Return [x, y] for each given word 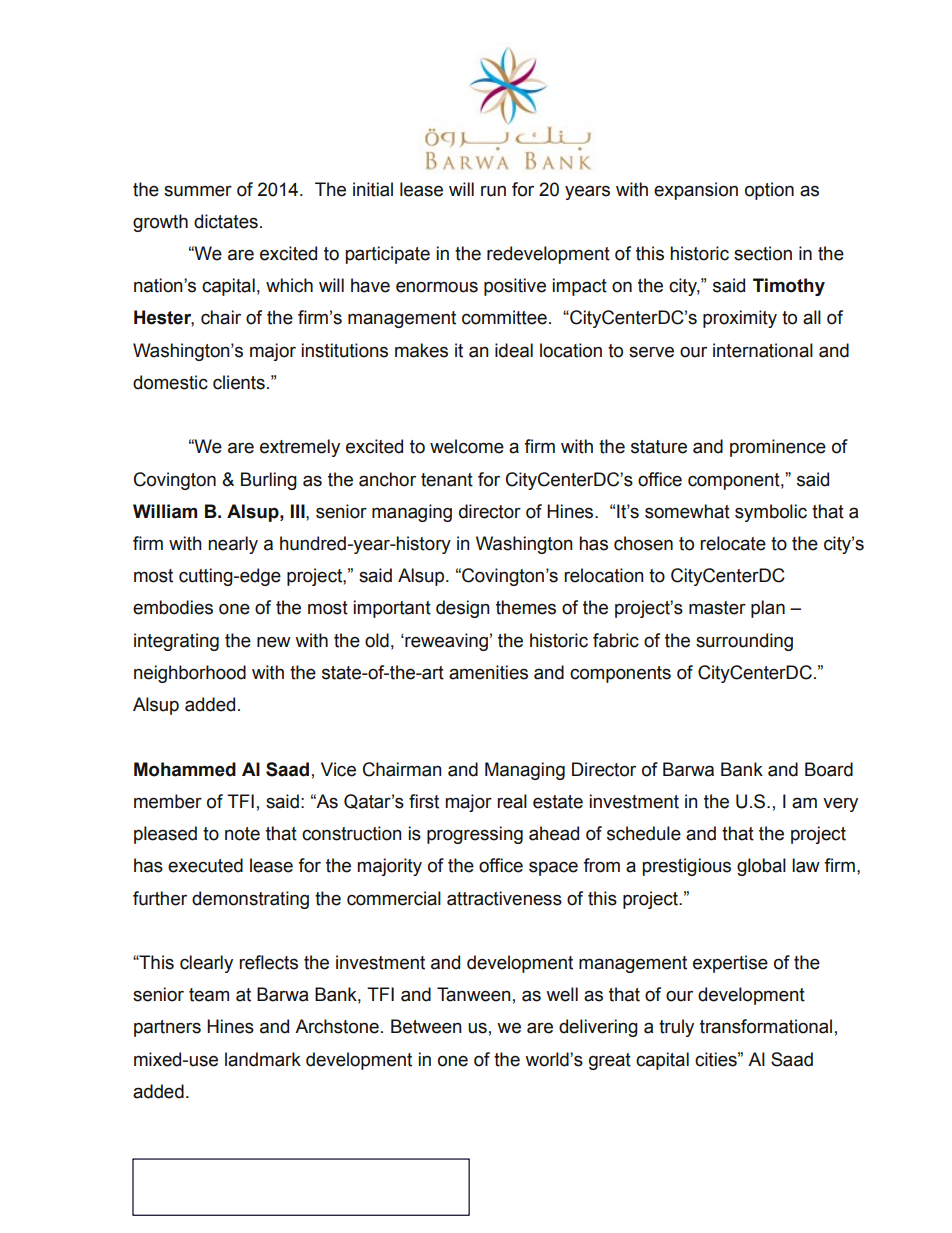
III [299, 511]
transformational [766, 1026]
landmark [263, 1059]
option [769, 191]
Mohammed [185, 769]
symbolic [771, 513]
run [493, 191]
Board [829, 769]
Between [426, 1026]
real [512, 801]
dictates [226, 221]
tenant [447, 480]
